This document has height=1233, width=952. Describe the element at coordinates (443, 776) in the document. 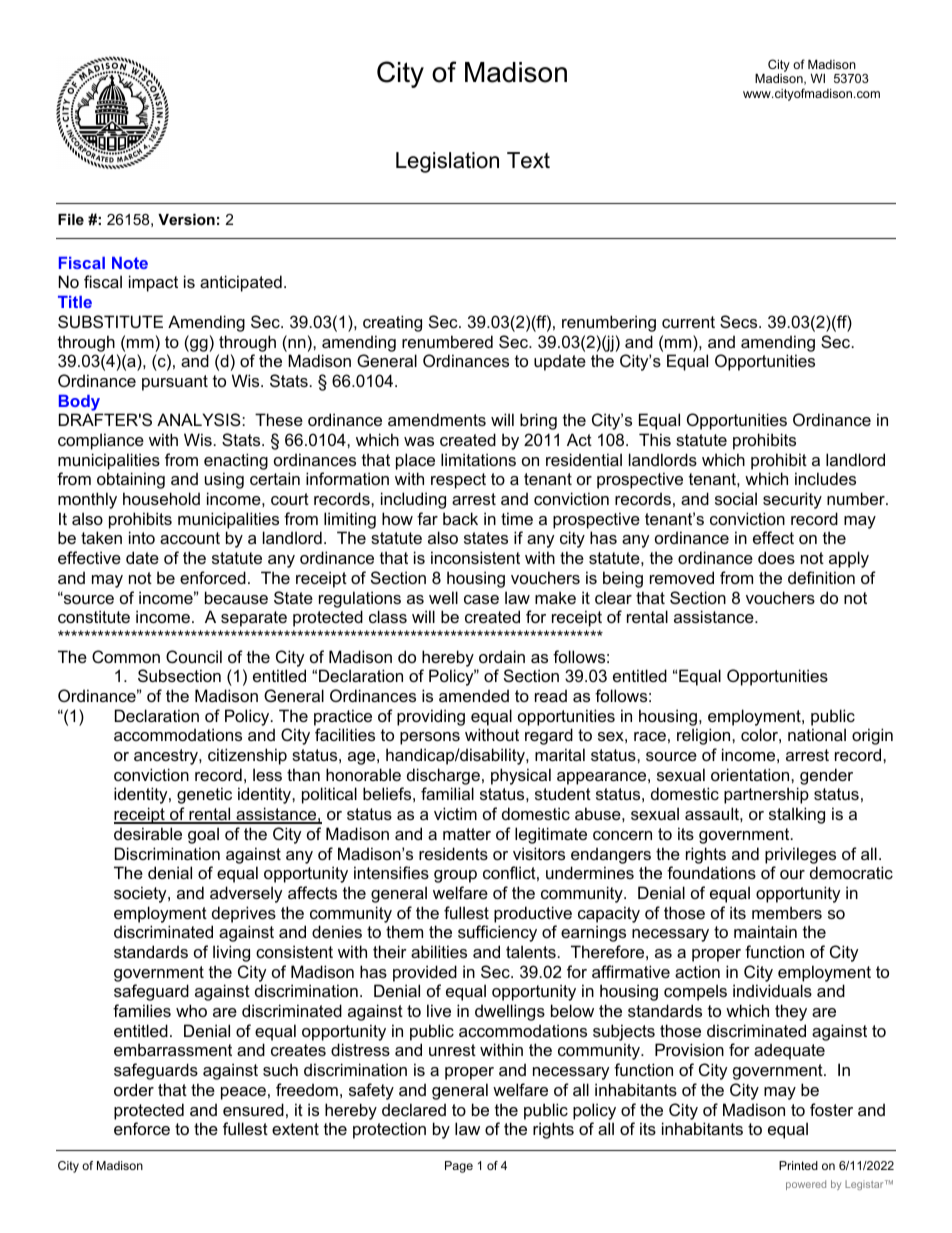

I see `discharge` at that location.
